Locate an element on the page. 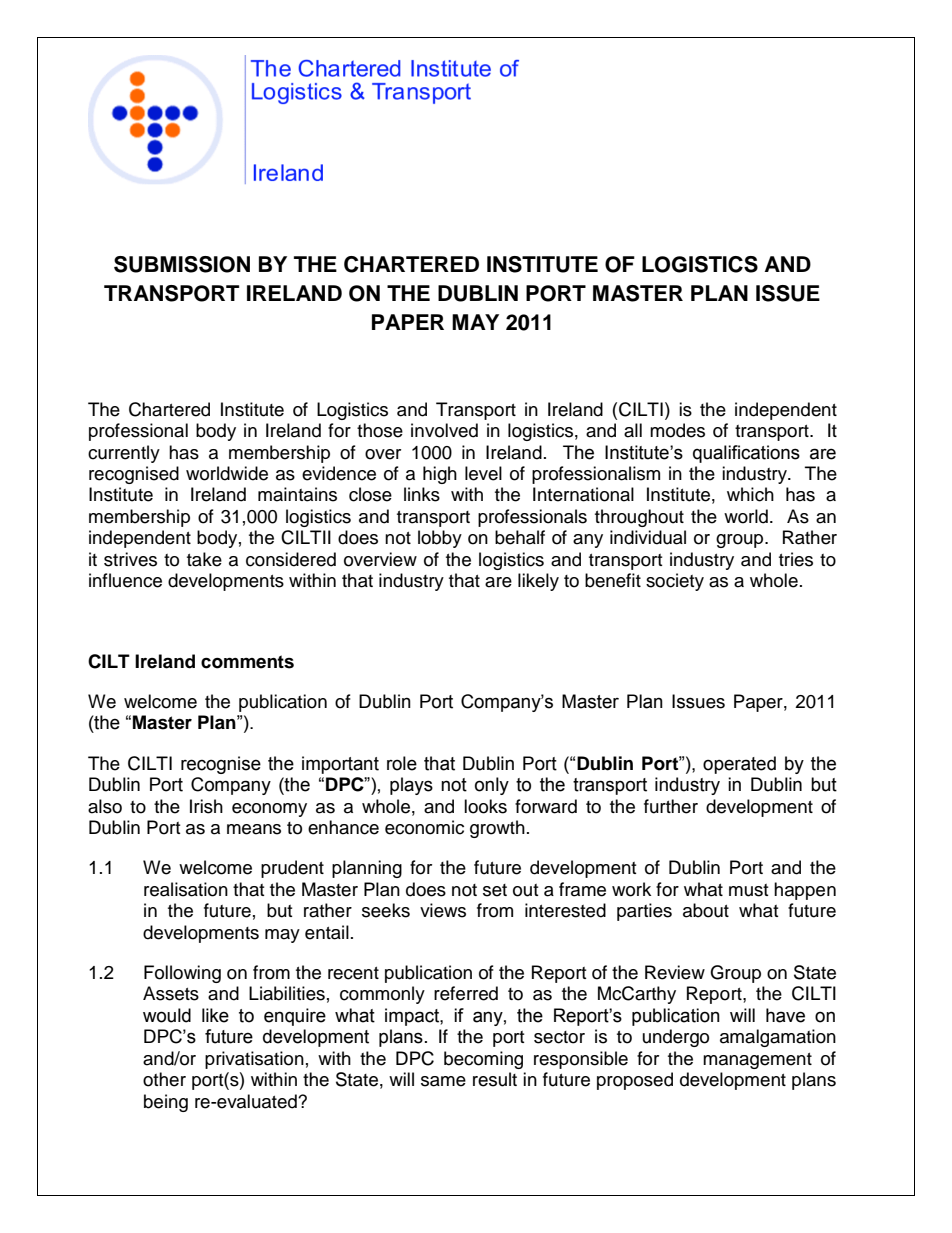  lobby is located at coordinates (440, 539).
